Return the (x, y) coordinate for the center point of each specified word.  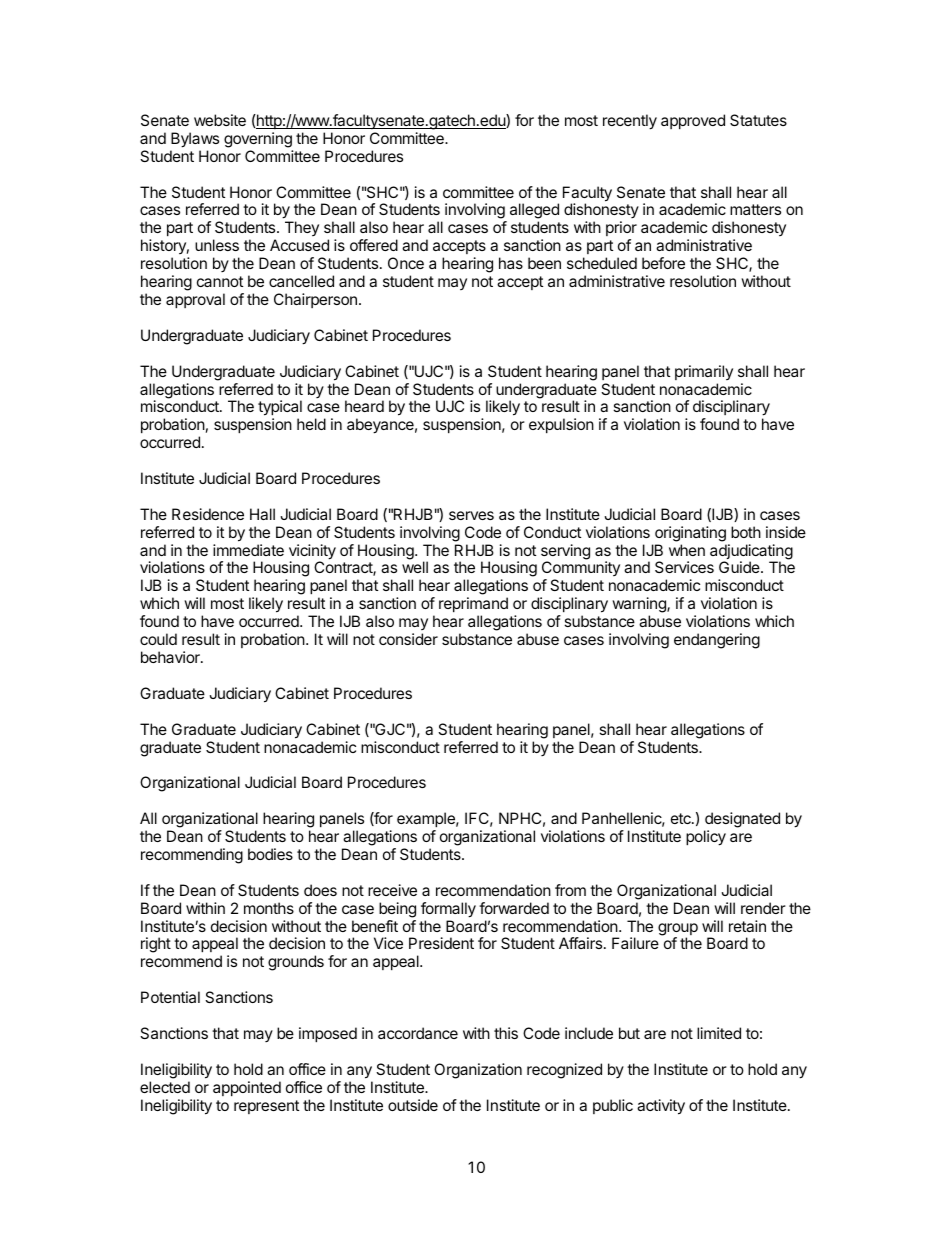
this (506, 1033)
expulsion (561, 425)
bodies (270, 854)
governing (258, 140)
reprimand (473, 606)
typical (280, 409)
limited (719, 1033)
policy (706, 838)
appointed (247, 1088)
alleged (534, 212)
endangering (717, 641)
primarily (704, 372)
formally (448, 910)
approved (693, 121)
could (158, 639)
